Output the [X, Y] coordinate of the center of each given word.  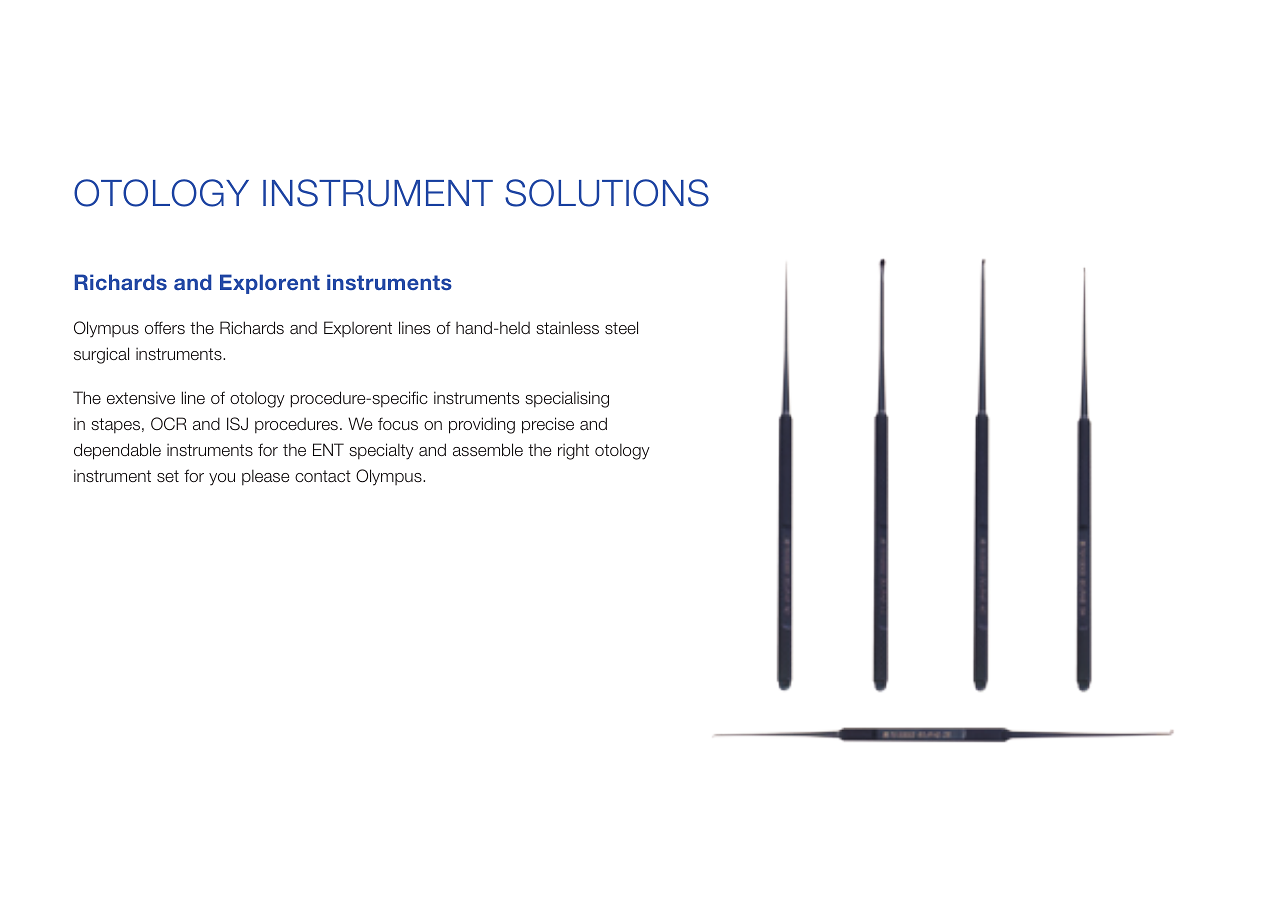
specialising [567, 399]
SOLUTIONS [607, 193]
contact [323, 476]
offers [165, 327]
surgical [101, 355]
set [168, 476]
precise [548, 425]
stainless [567, 328]
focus [398, 424]
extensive [141, 397]
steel [621, 327]
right [573, 451]
